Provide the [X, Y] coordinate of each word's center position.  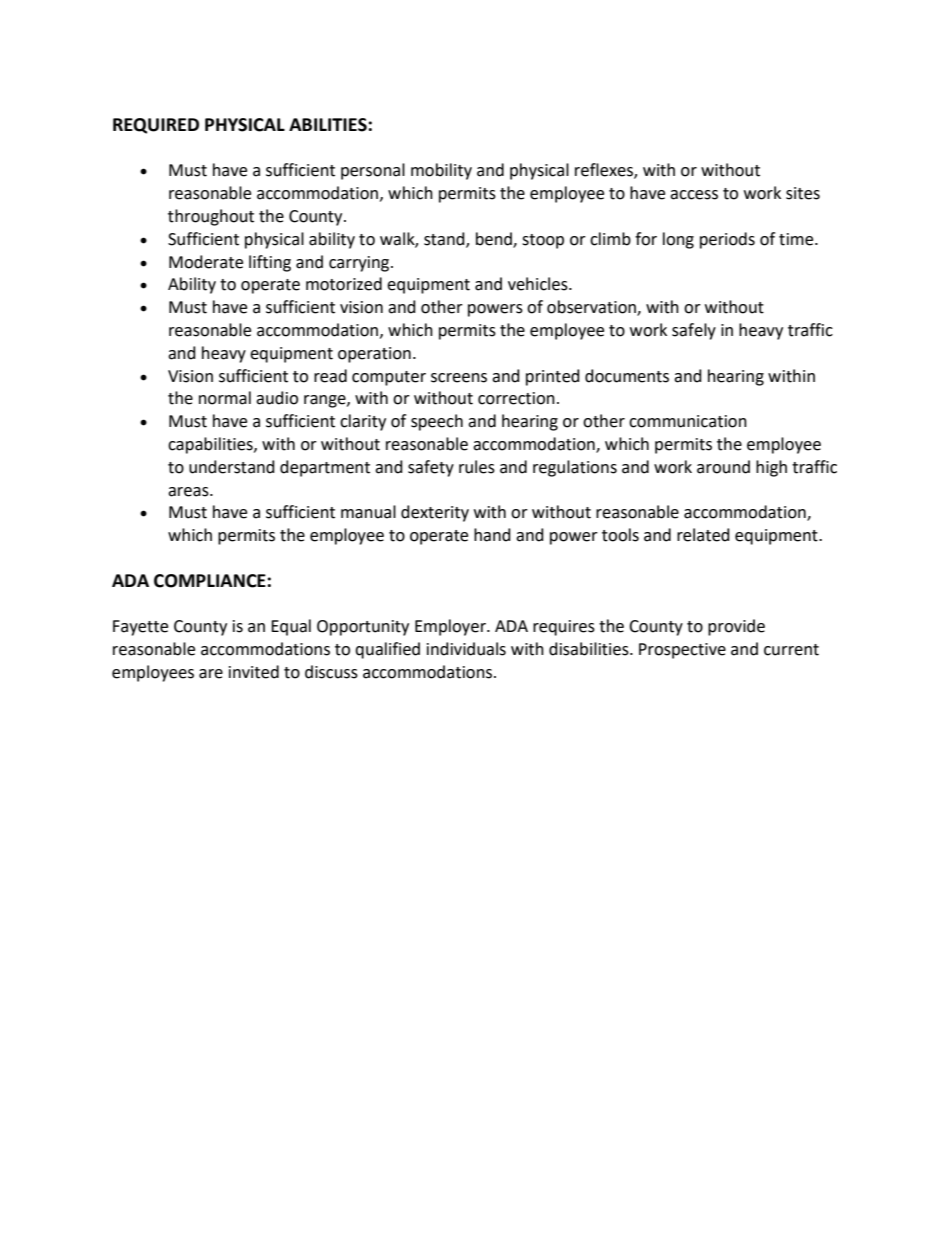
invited [254, 672]
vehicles [539, 284]
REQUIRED [156, 126]
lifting [270, 263]
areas [189, 492]
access [694, 195]
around [723, 467]
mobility [441, 171]
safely [694, 331]
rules [477, 467]
